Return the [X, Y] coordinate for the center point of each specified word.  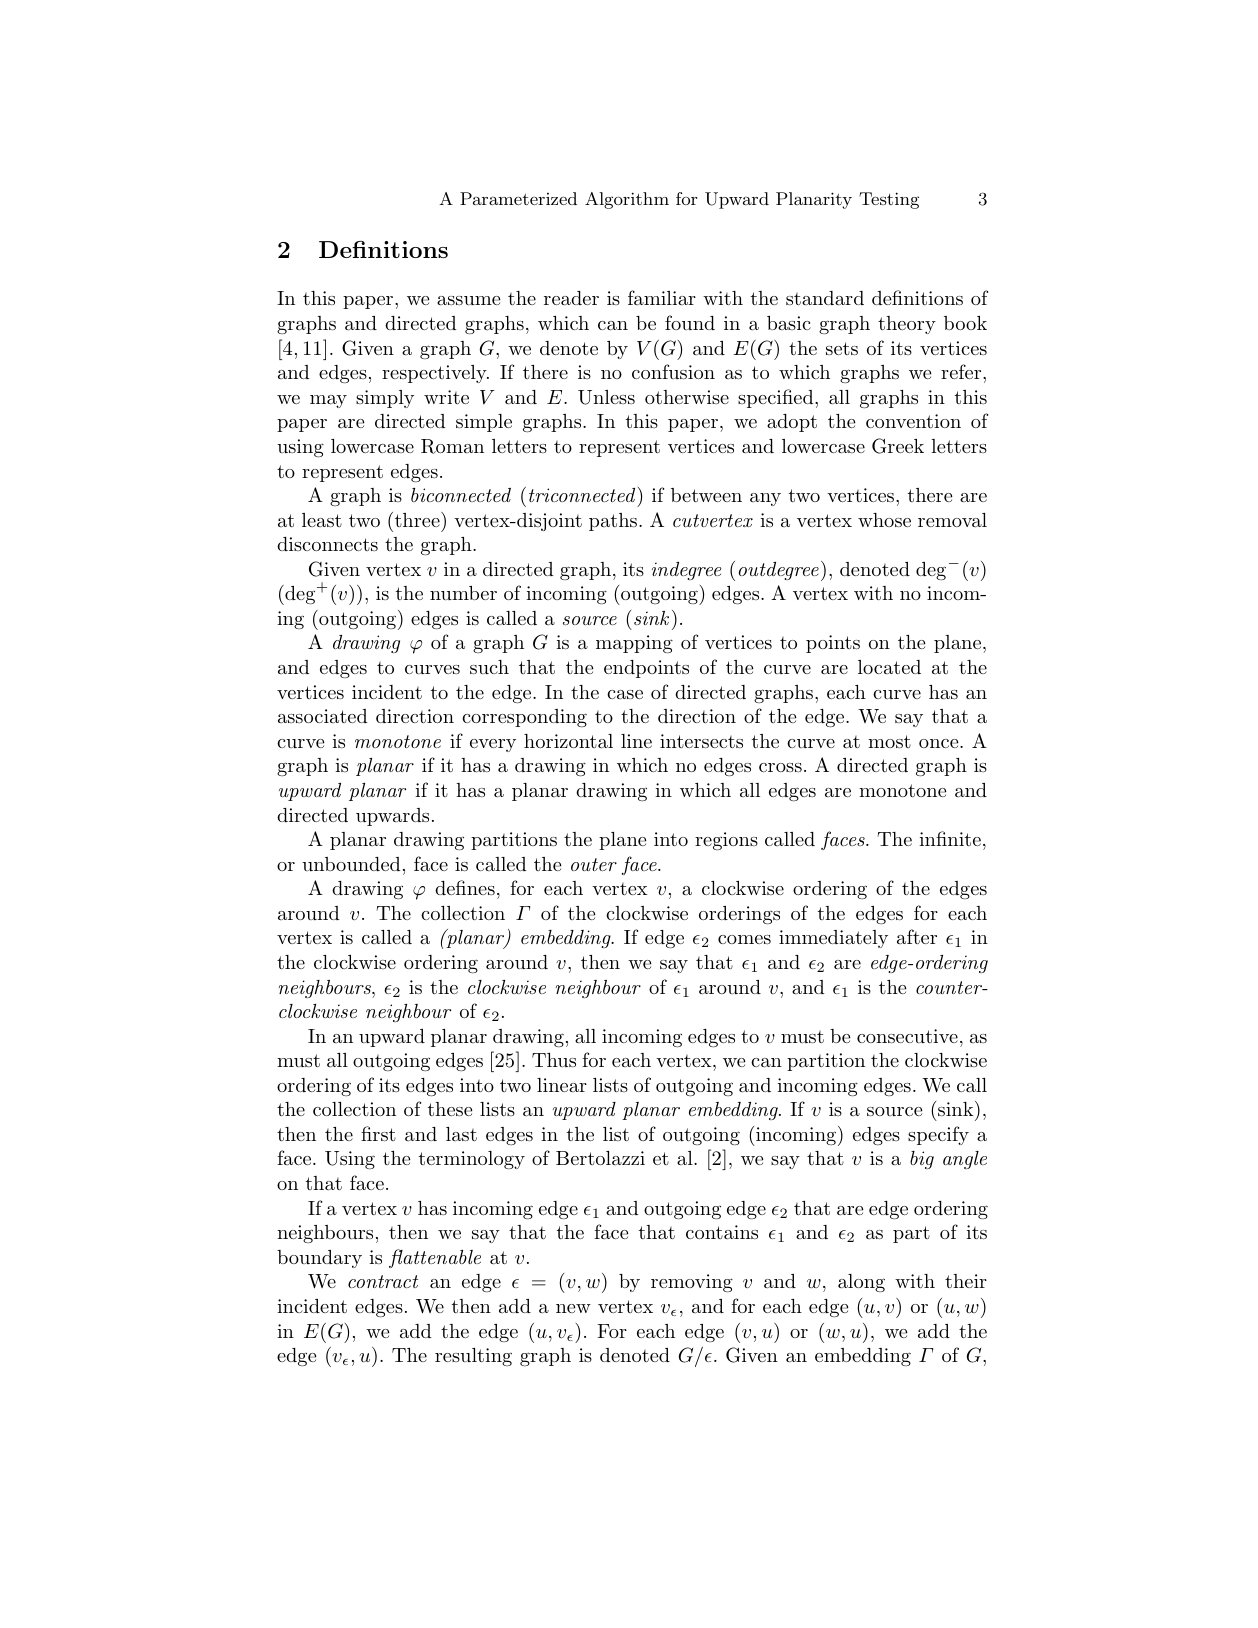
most [889, 741]
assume [469, 300]
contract [383, 1281]
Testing [889, 200]
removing [692, 1283]
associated [323, 716]
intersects [701, 741]
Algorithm [627, 200]
